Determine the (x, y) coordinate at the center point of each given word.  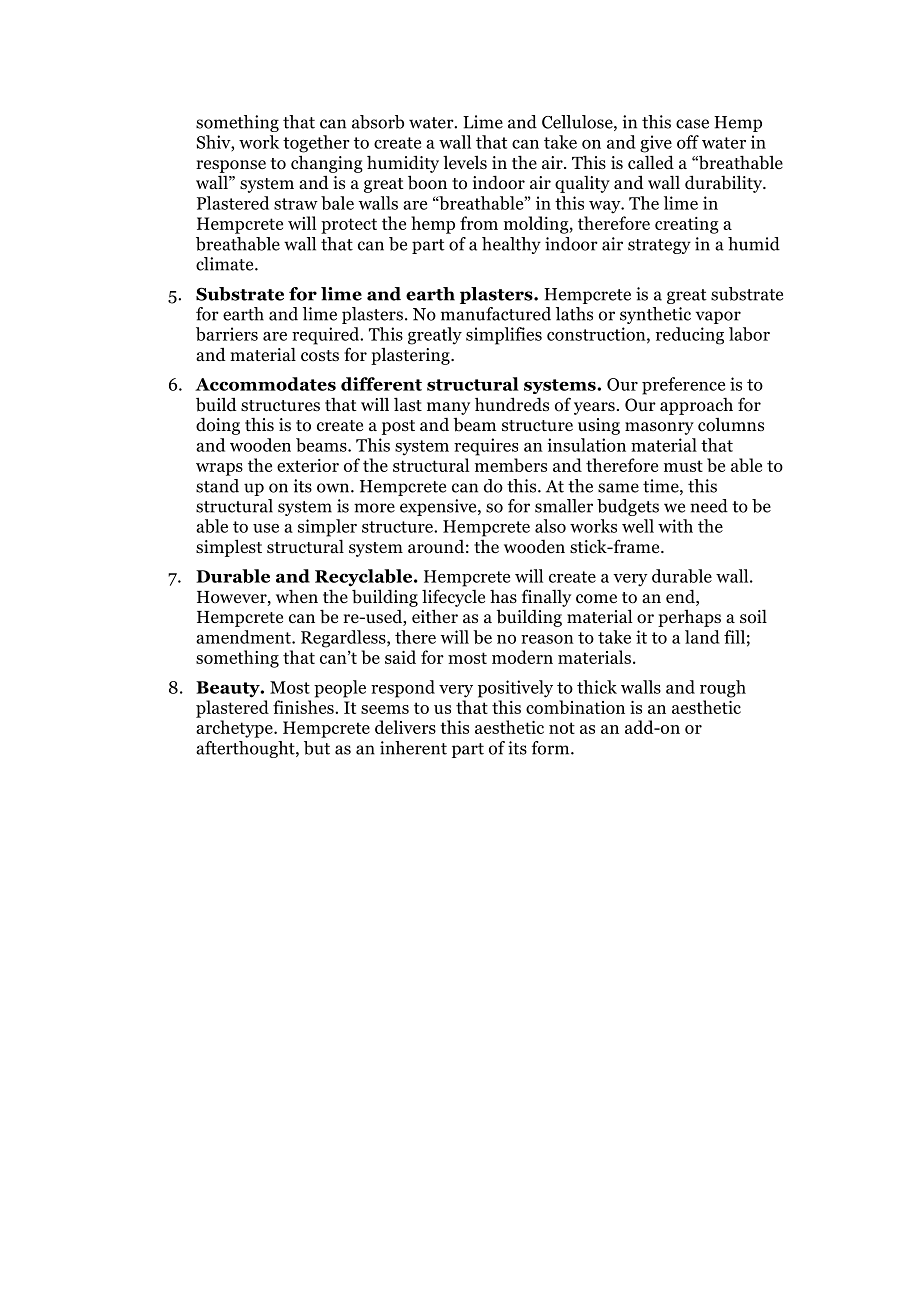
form (551, 748)
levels (465, 163)
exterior (308, 465)
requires (486, 447)
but (317, 748)
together (316, 144)
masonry (659, 428)
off (688, 142)
